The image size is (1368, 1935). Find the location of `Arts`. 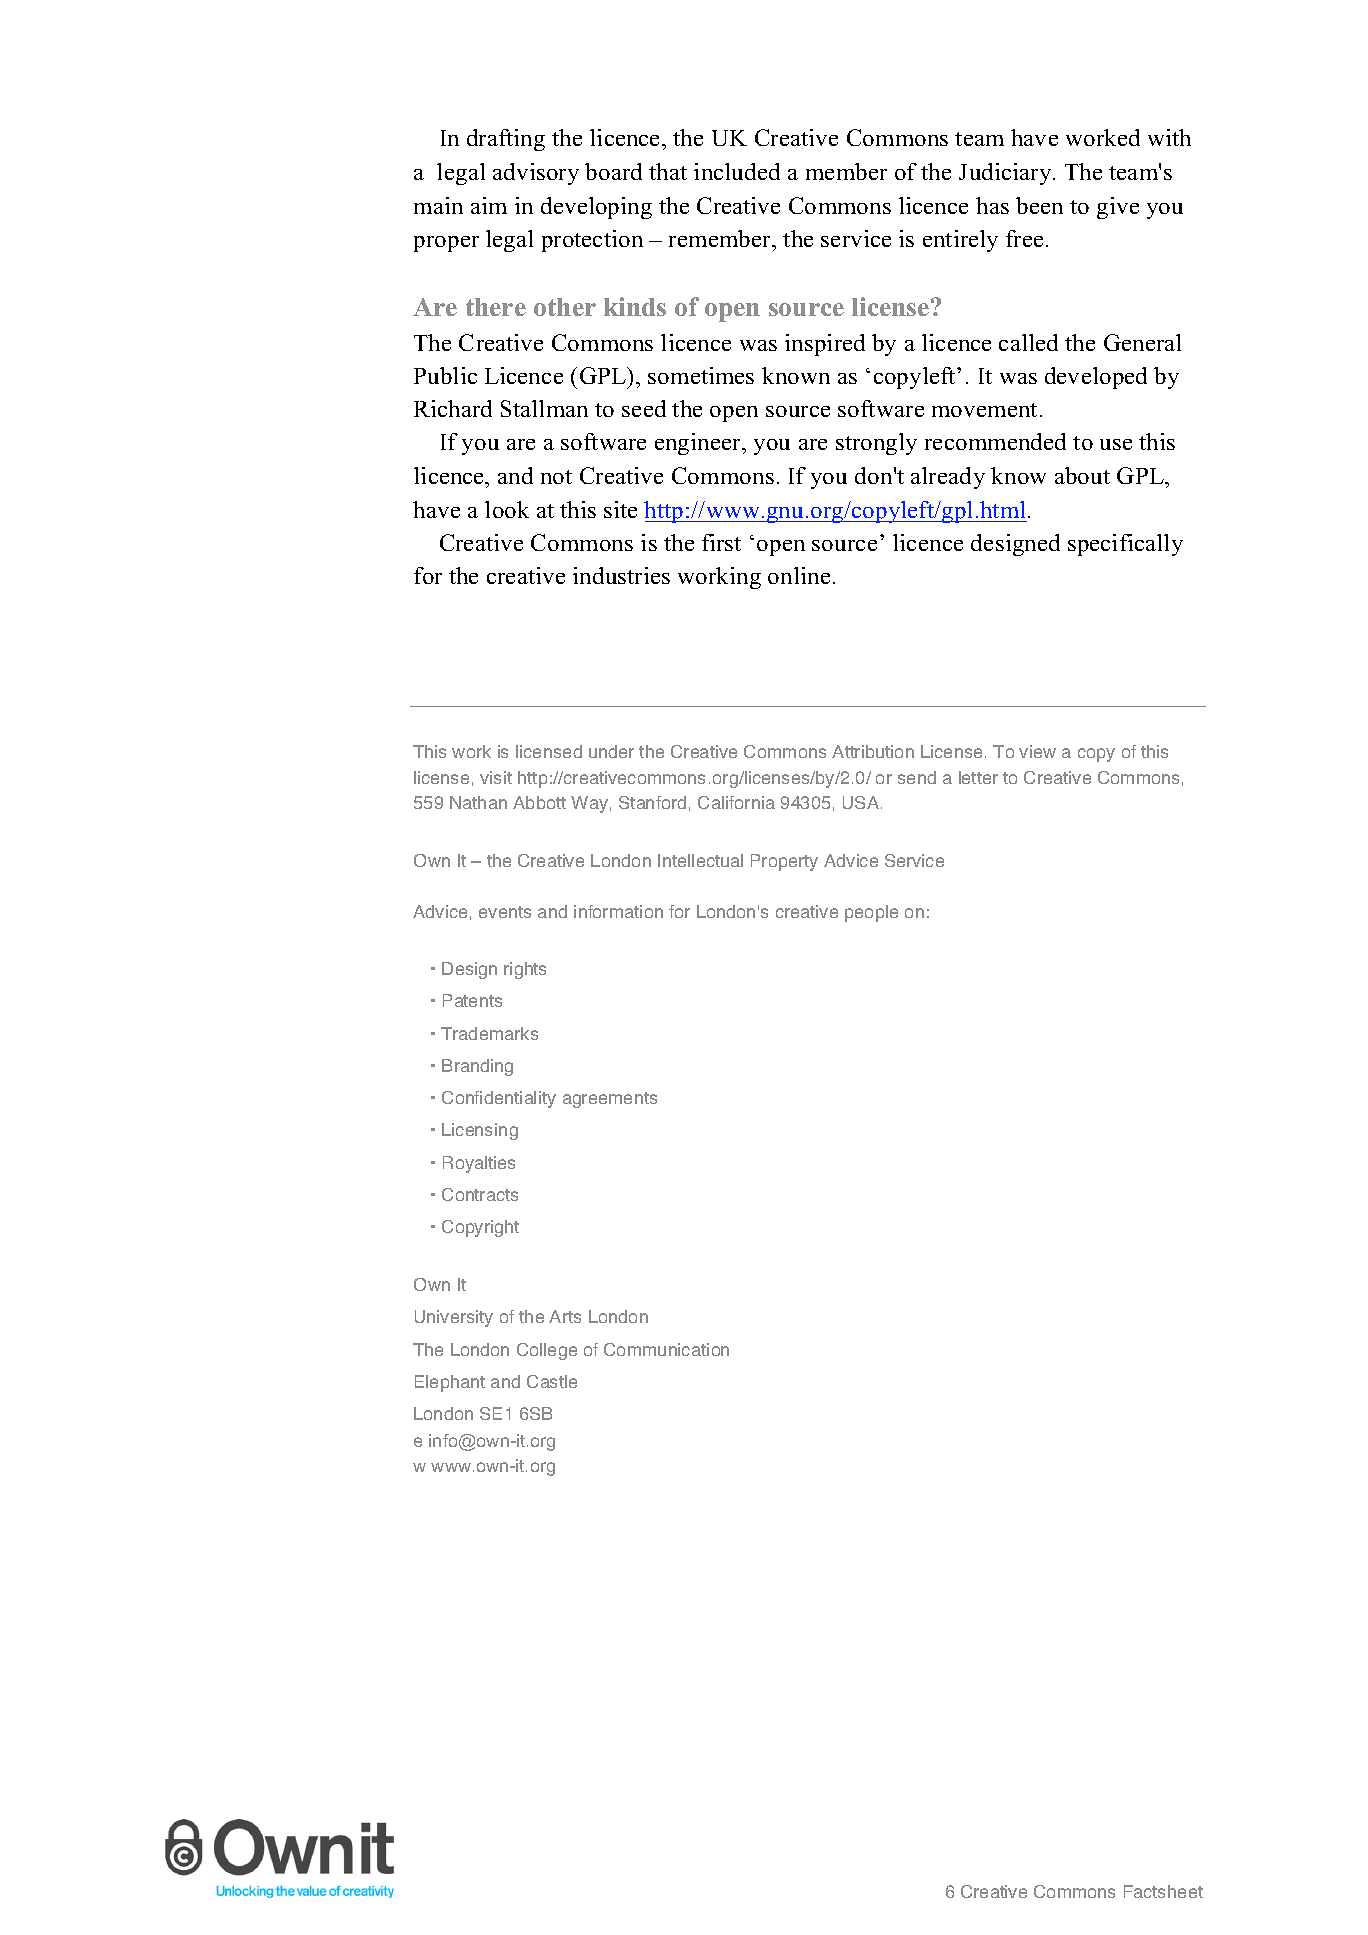

Arts is located at coordinates (565, 1316).
